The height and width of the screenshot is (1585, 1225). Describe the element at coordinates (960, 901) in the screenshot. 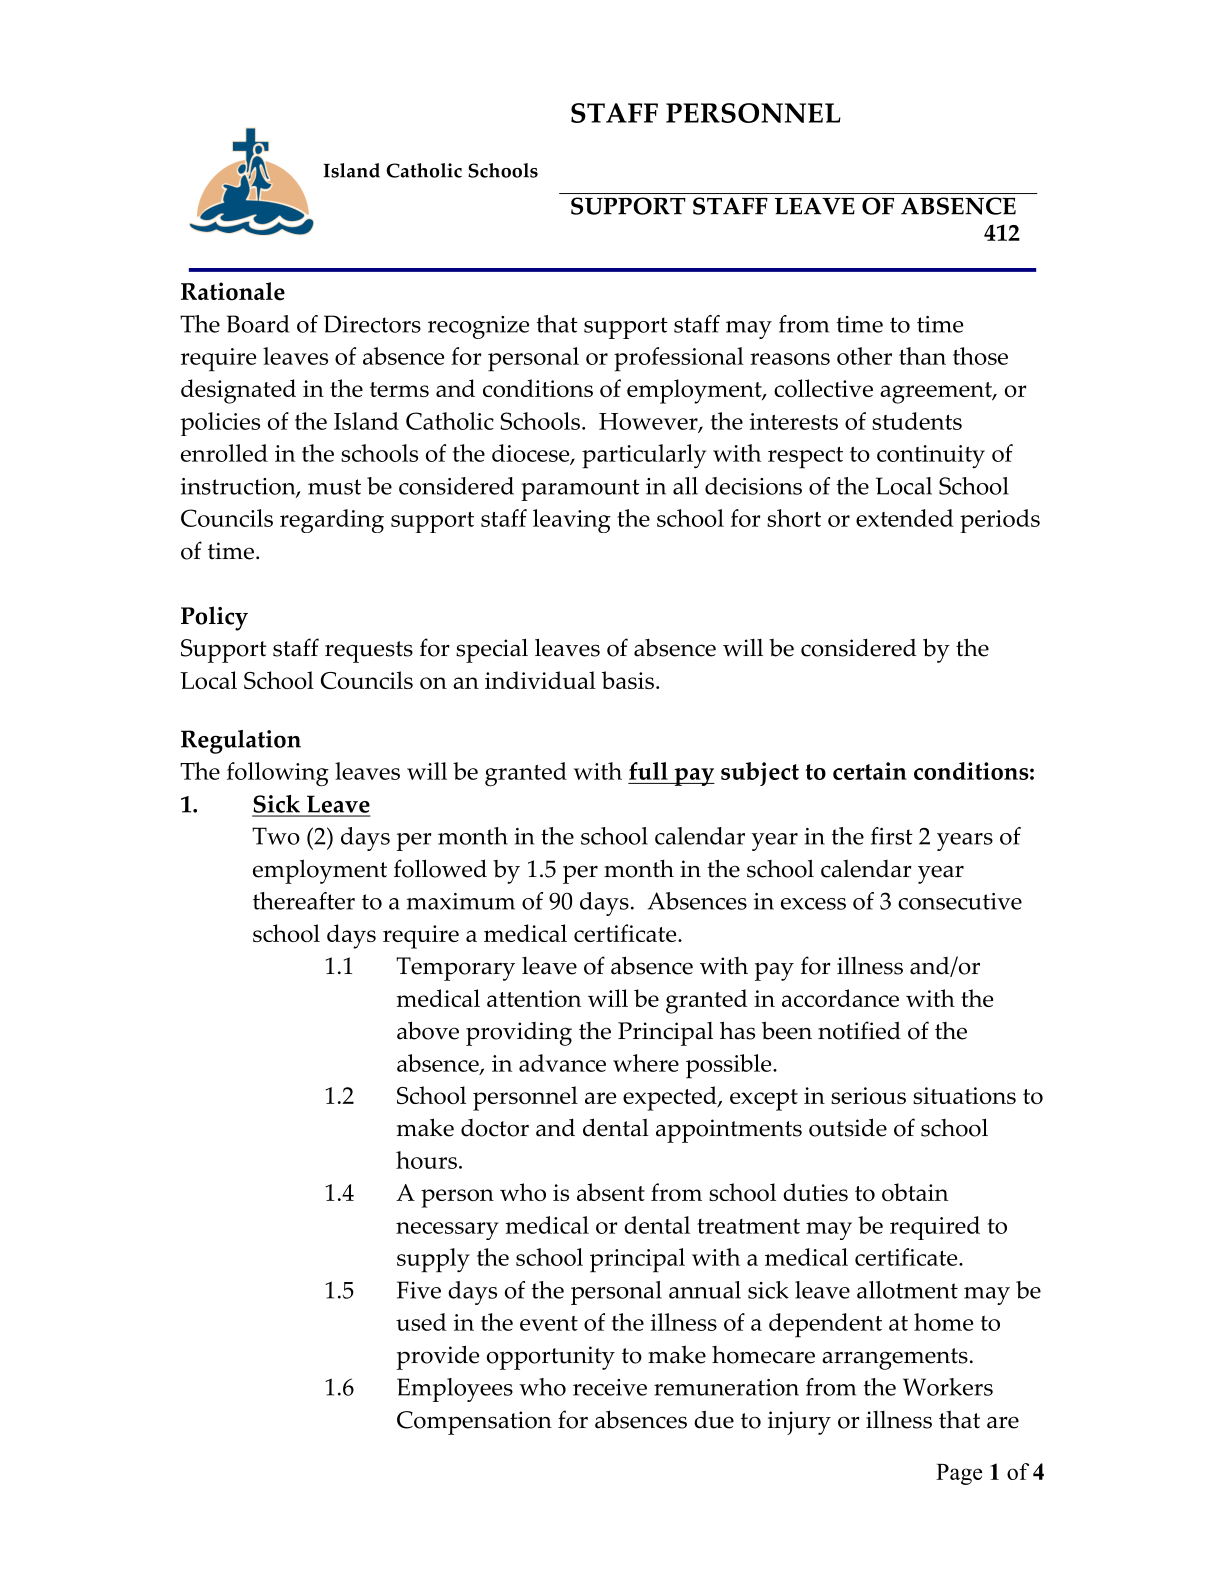

I see `consecutive` at that location.
